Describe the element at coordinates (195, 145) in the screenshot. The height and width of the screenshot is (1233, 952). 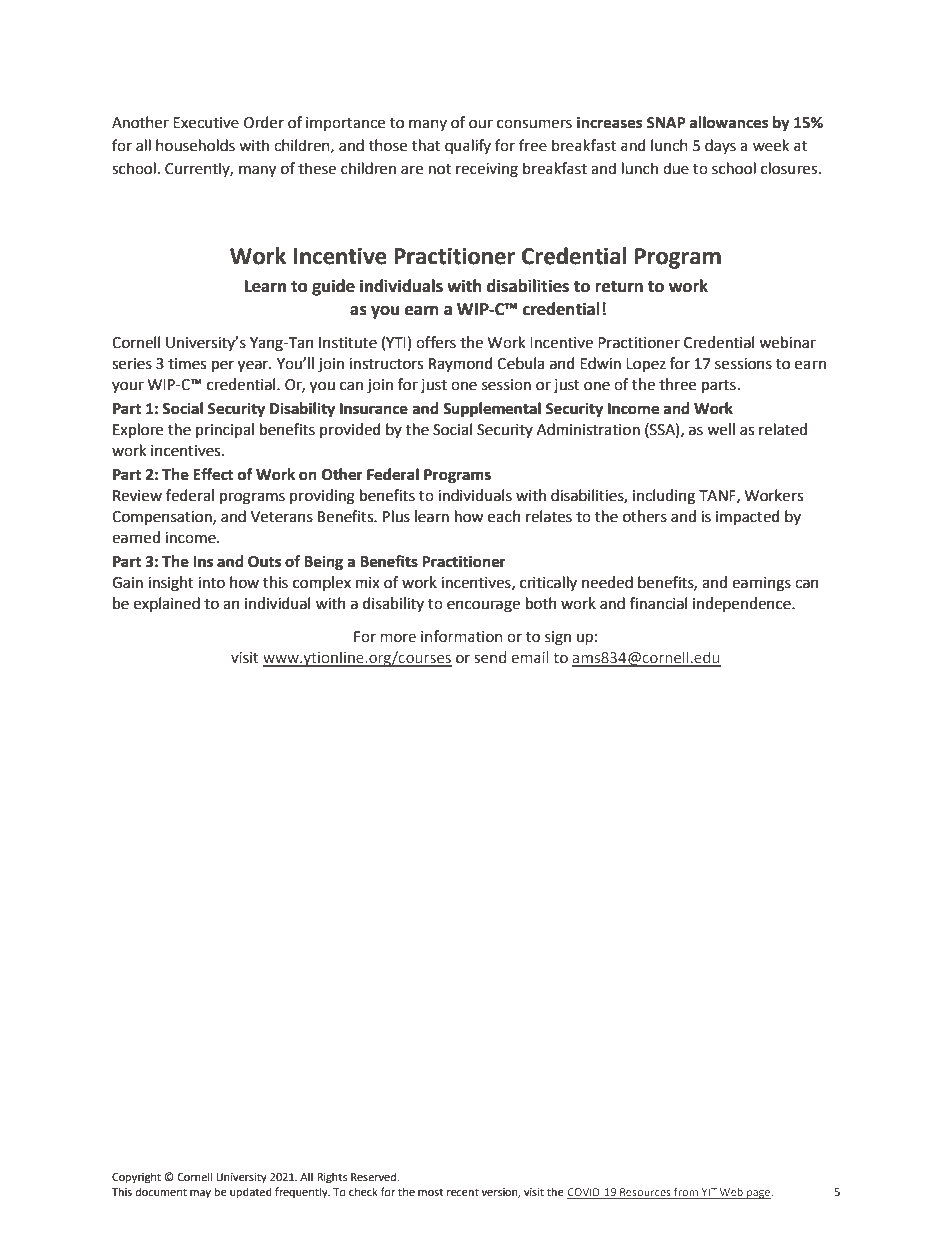
I see `households` at that location.
